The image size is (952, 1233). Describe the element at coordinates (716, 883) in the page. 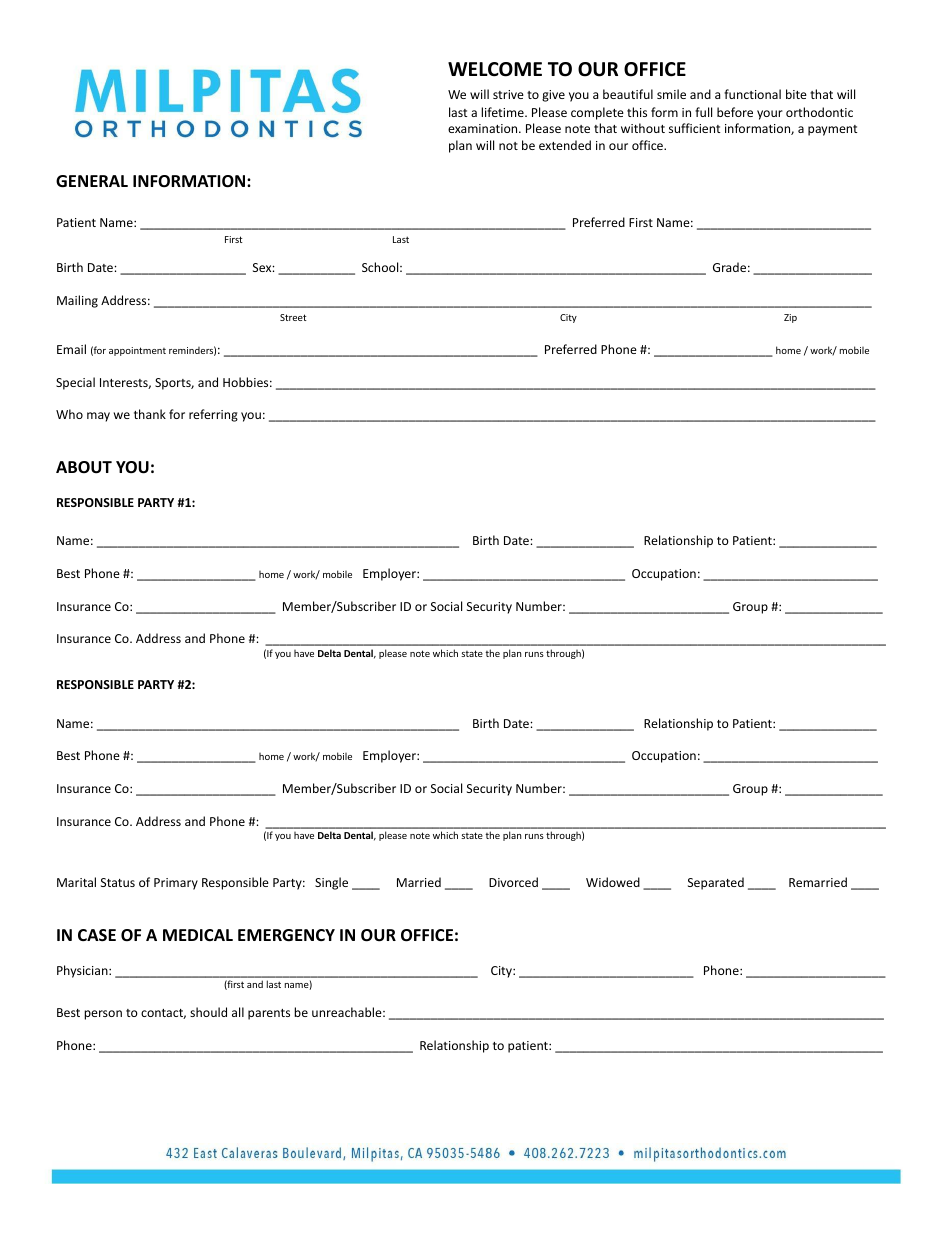

I see `Separated` at that location.
